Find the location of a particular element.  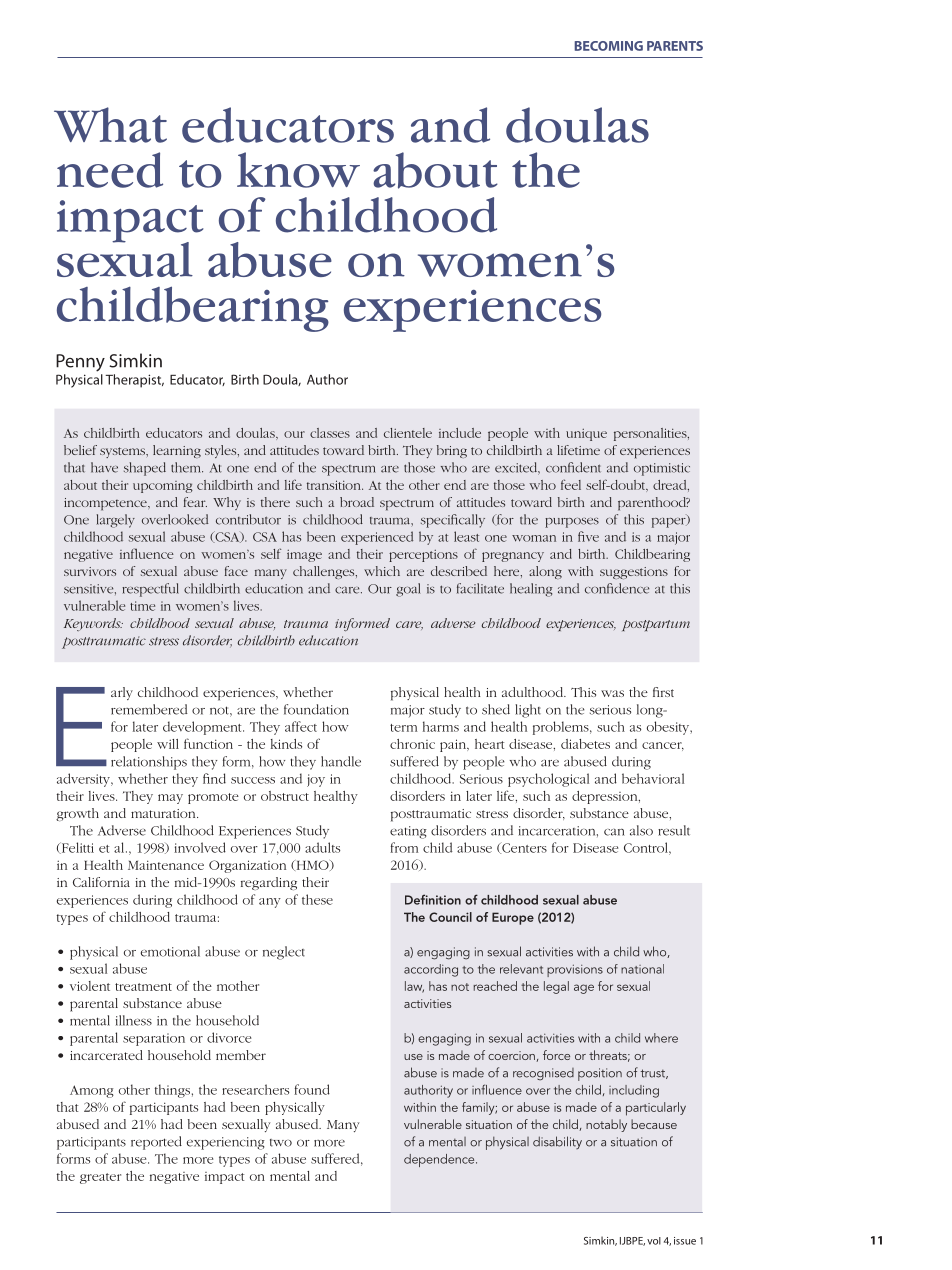

greater is located at coordinates (100, 1178).
